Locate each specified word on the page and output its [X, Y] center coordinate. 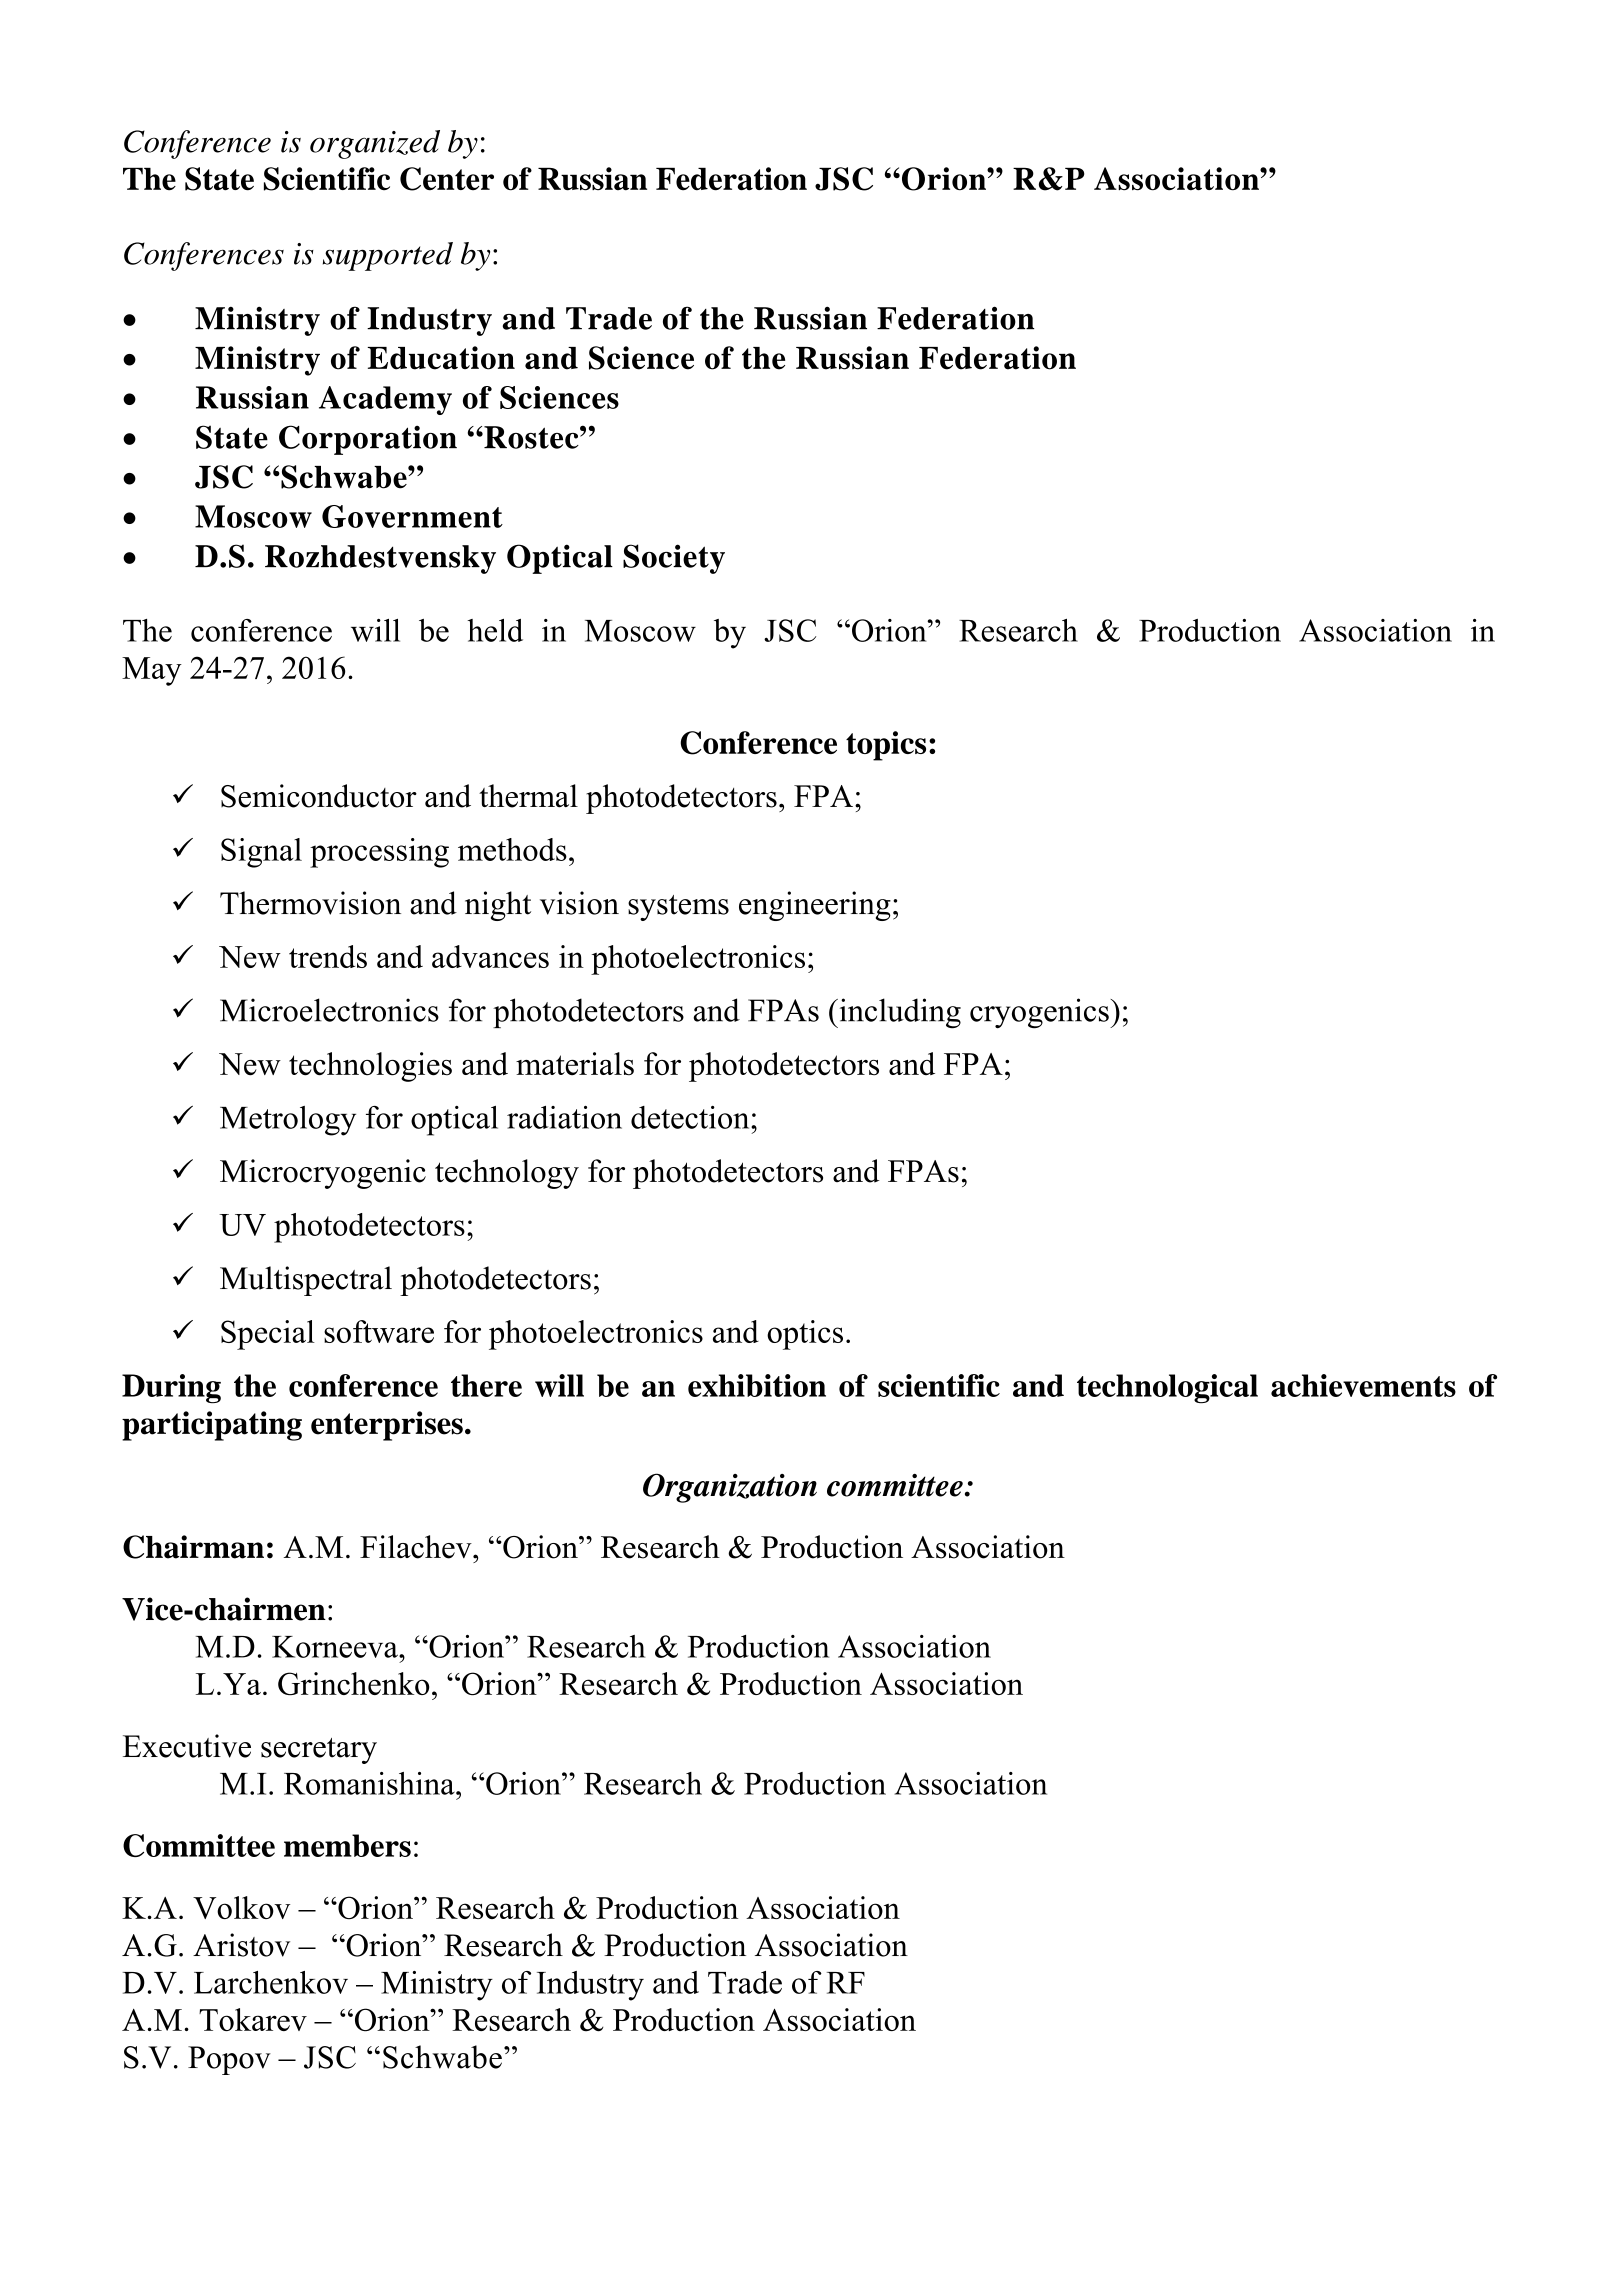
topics [886, 746]
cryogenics [1040, 1013]
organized [375, 144]
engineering [815, 906]
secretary [319, 1751]
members [347, 1845]
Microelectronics [329, 1010]
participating [212, 1426]
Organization [730, 1488]
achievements [1363, 1385]
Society [674, 559]
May [152, 671]
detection [691, 1117]
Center [447, 179]
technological [1167, 1388]
